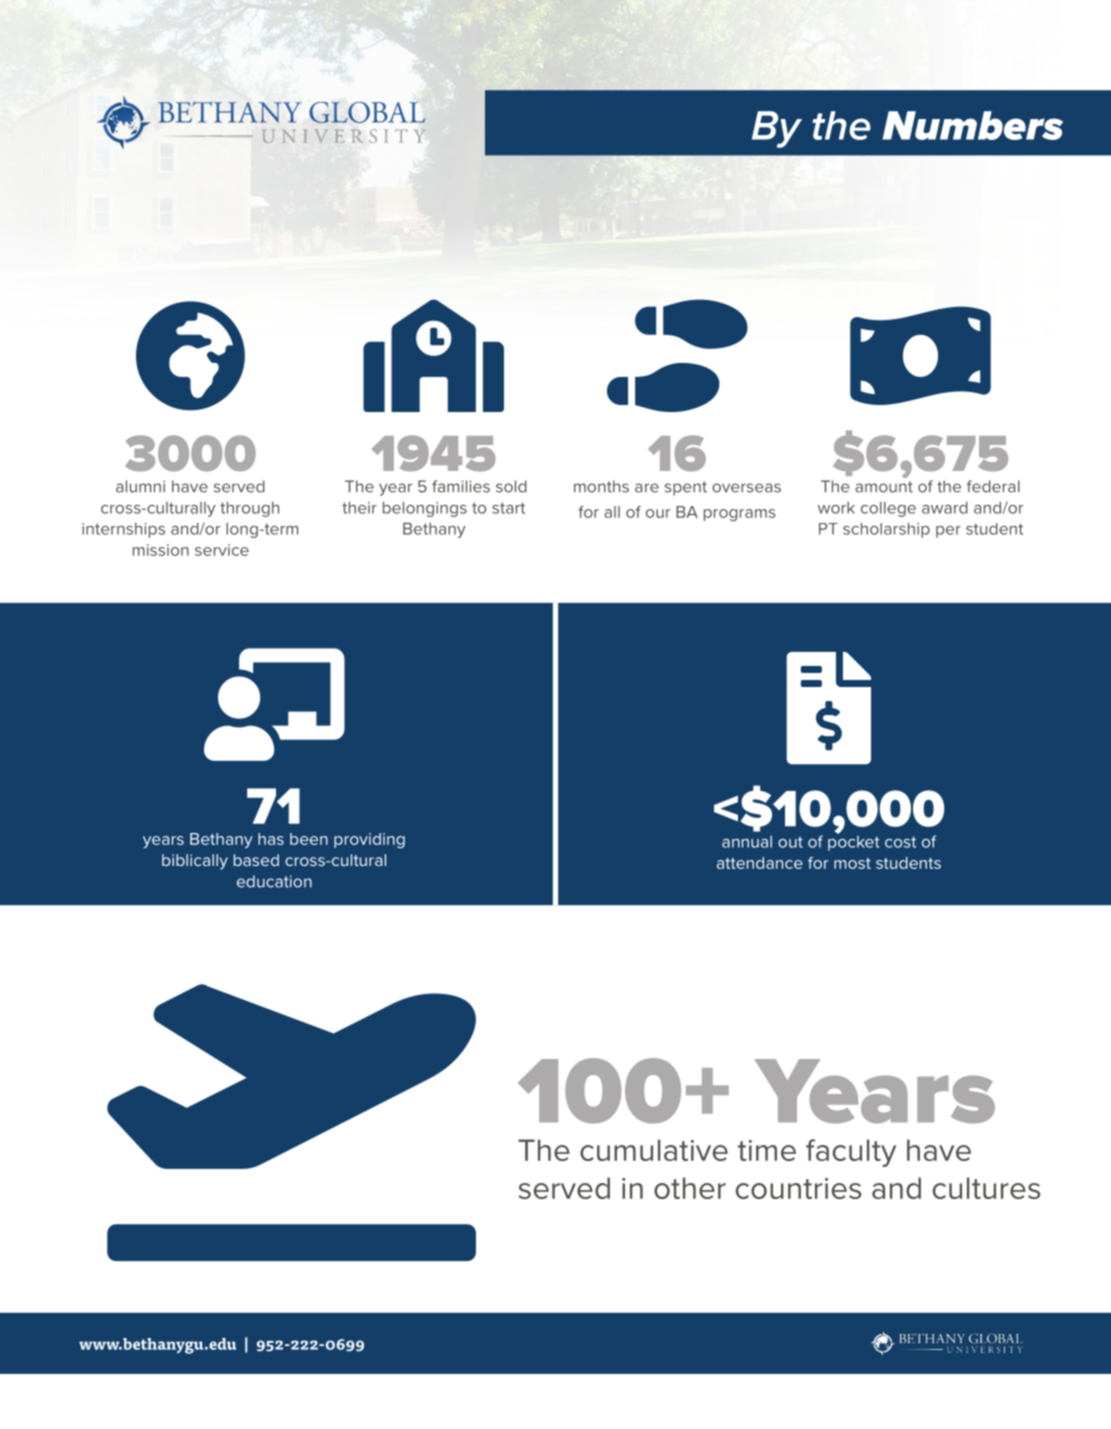 The height and width of the page is (1429, 1111). I want to click on alumni, so click(140, 486).
